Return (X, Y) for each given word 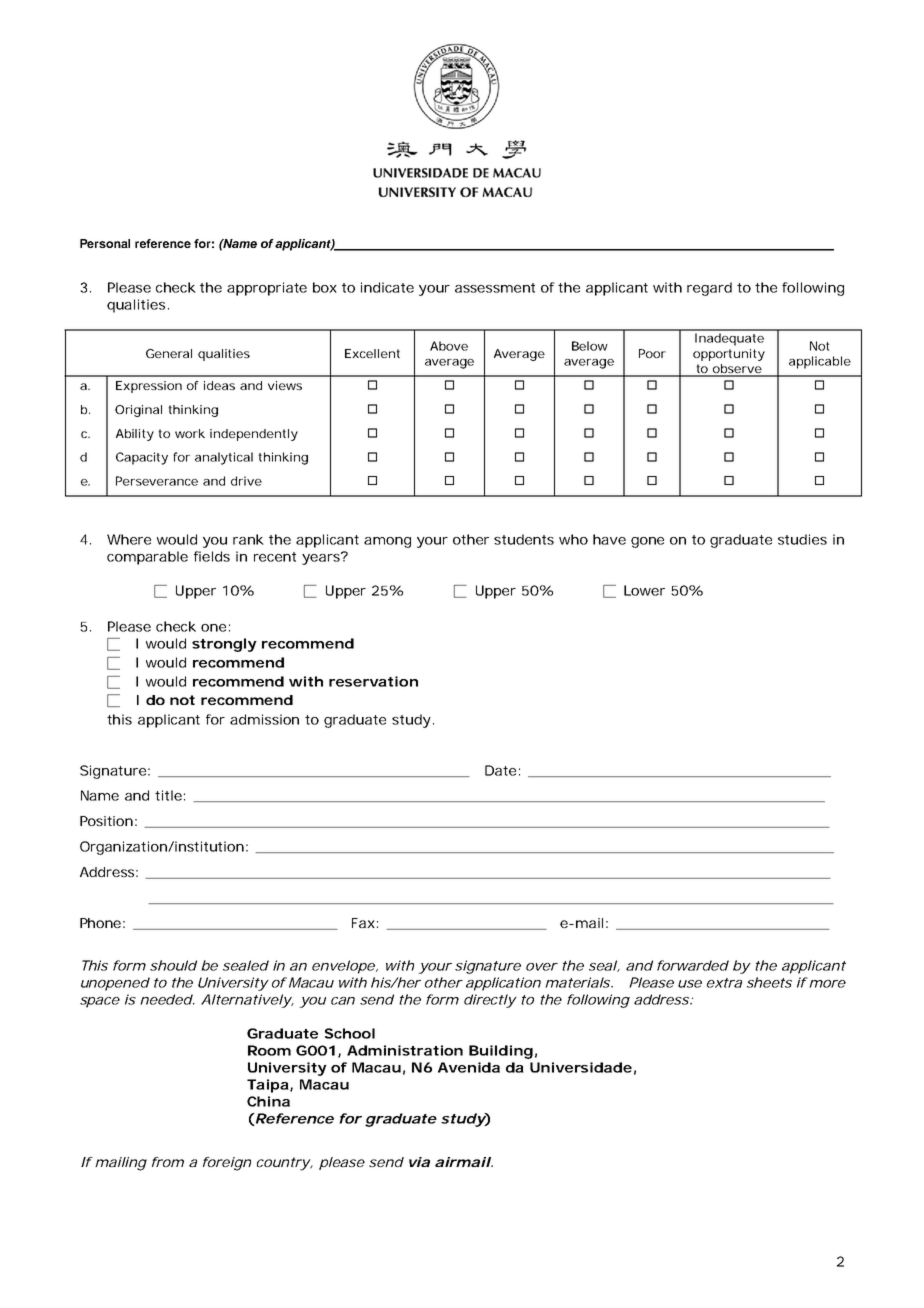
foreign (227, 1164)
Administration (405, 1050)
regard (709, 289)
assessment (495, 288)
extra (724, 983)
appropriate (267, 289)
